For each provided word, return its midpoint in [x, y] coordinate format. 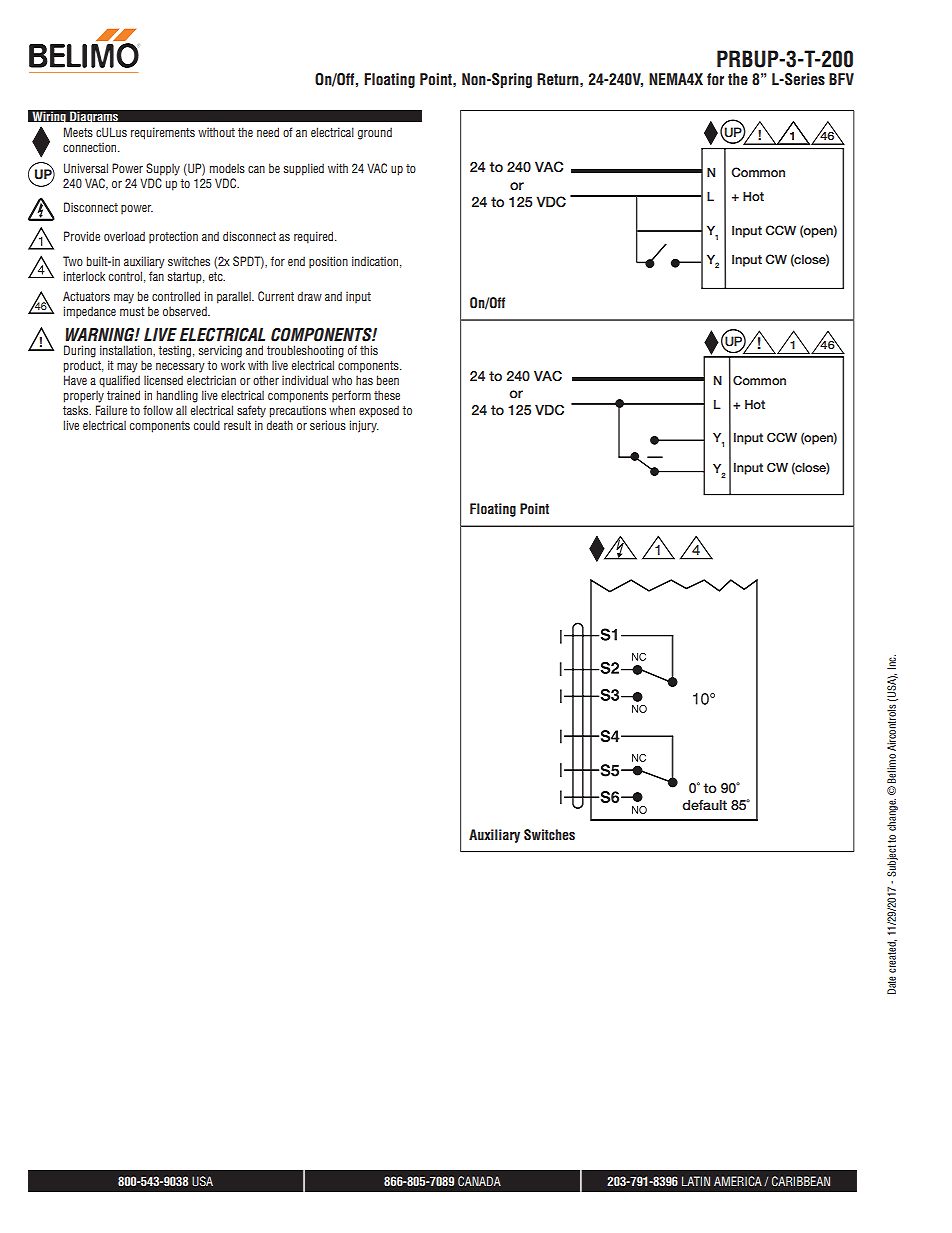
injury [364, 426]
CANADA [479, 1181]
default [704, 805]
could [207, 425]
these [387, 395]
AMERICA [738, 1181]
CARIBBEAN [801, 1181]
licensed [163, 380]
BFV [841, 79]
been [388, 380]
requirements [163, 133]
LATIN [696, 1181]
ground [375, 133]
